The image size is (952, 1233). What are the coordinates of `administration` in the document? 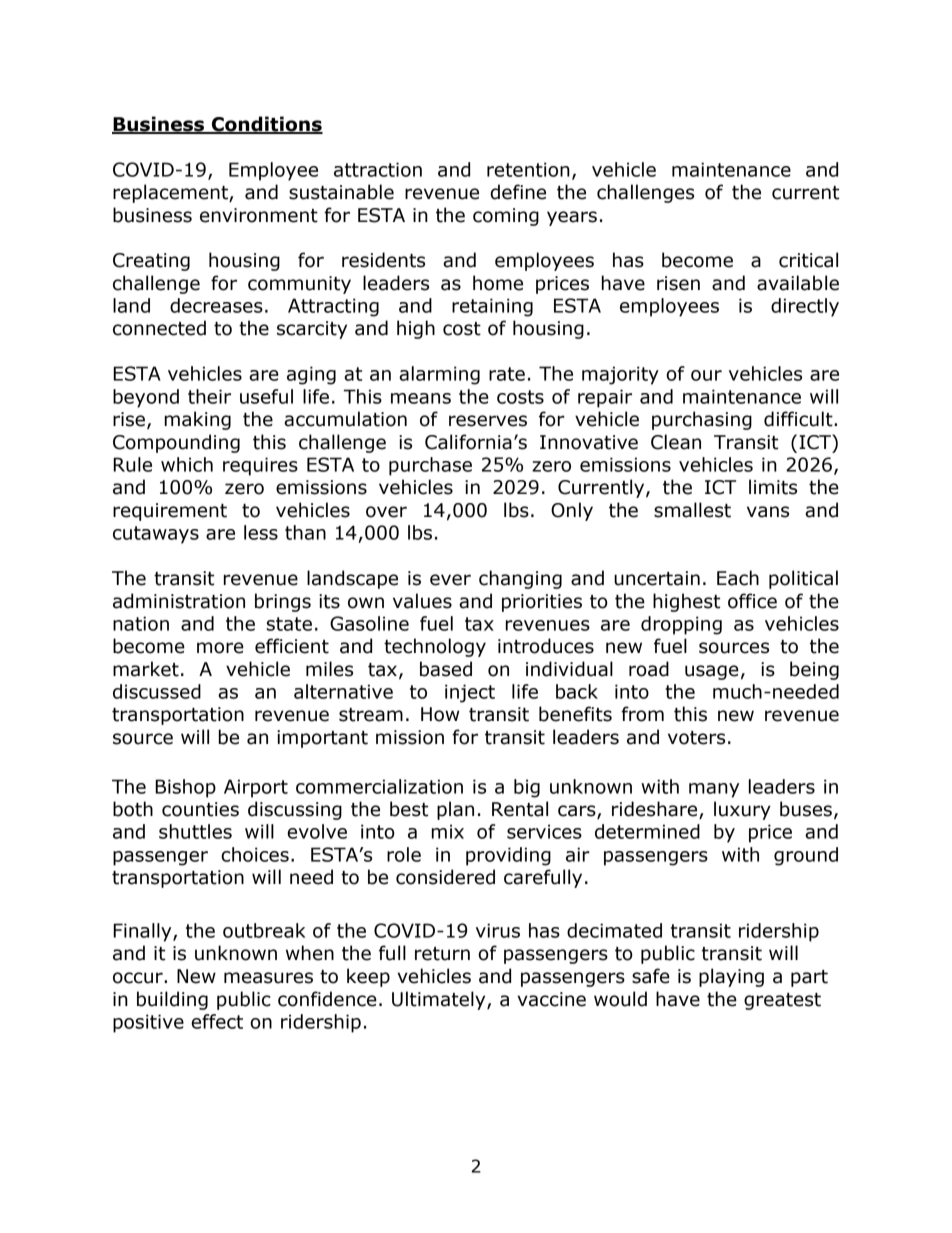 It's located at (179, 601).
